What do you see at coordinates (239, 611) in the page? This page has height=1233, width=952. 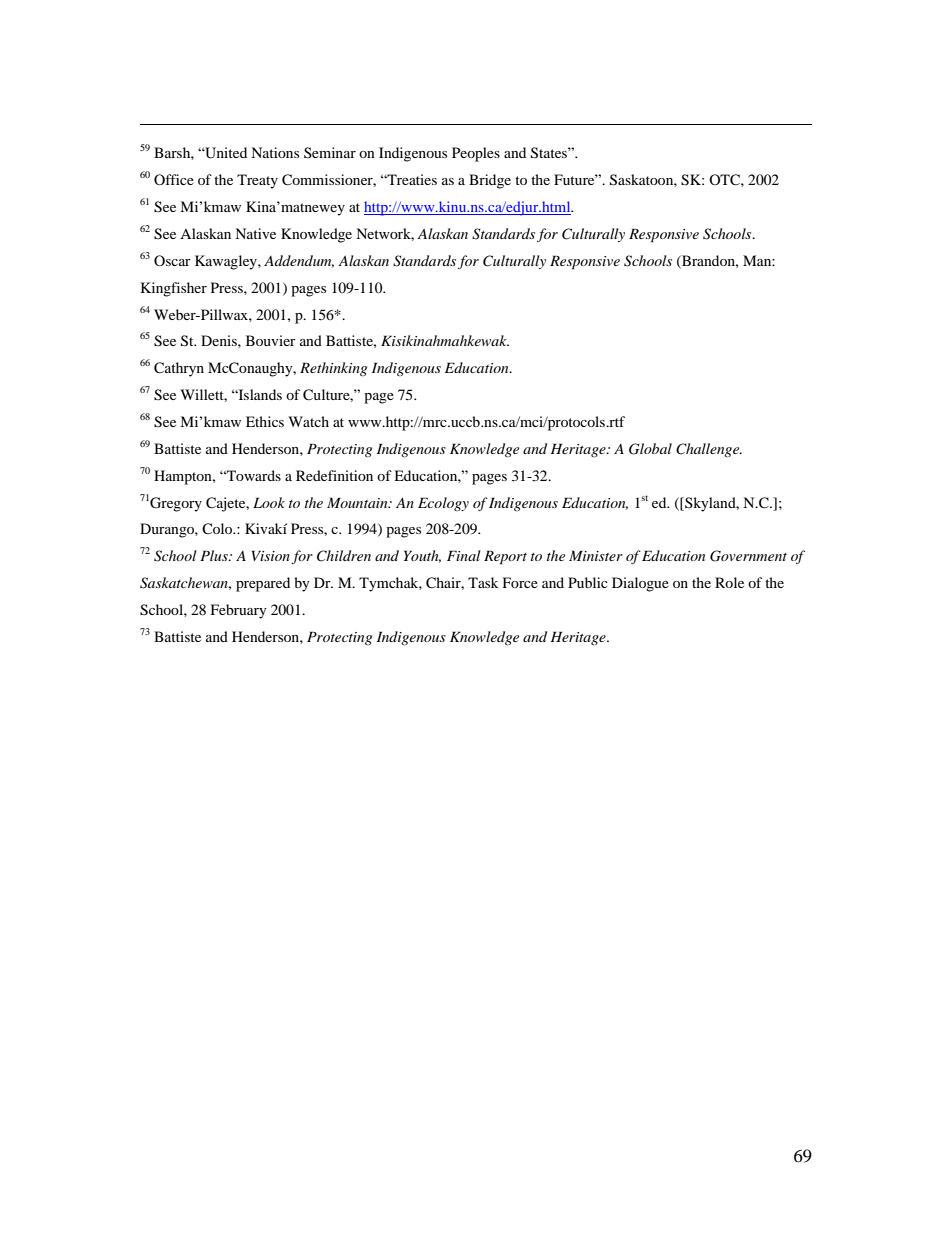 I see `February` at bounding box center [239, 611].
